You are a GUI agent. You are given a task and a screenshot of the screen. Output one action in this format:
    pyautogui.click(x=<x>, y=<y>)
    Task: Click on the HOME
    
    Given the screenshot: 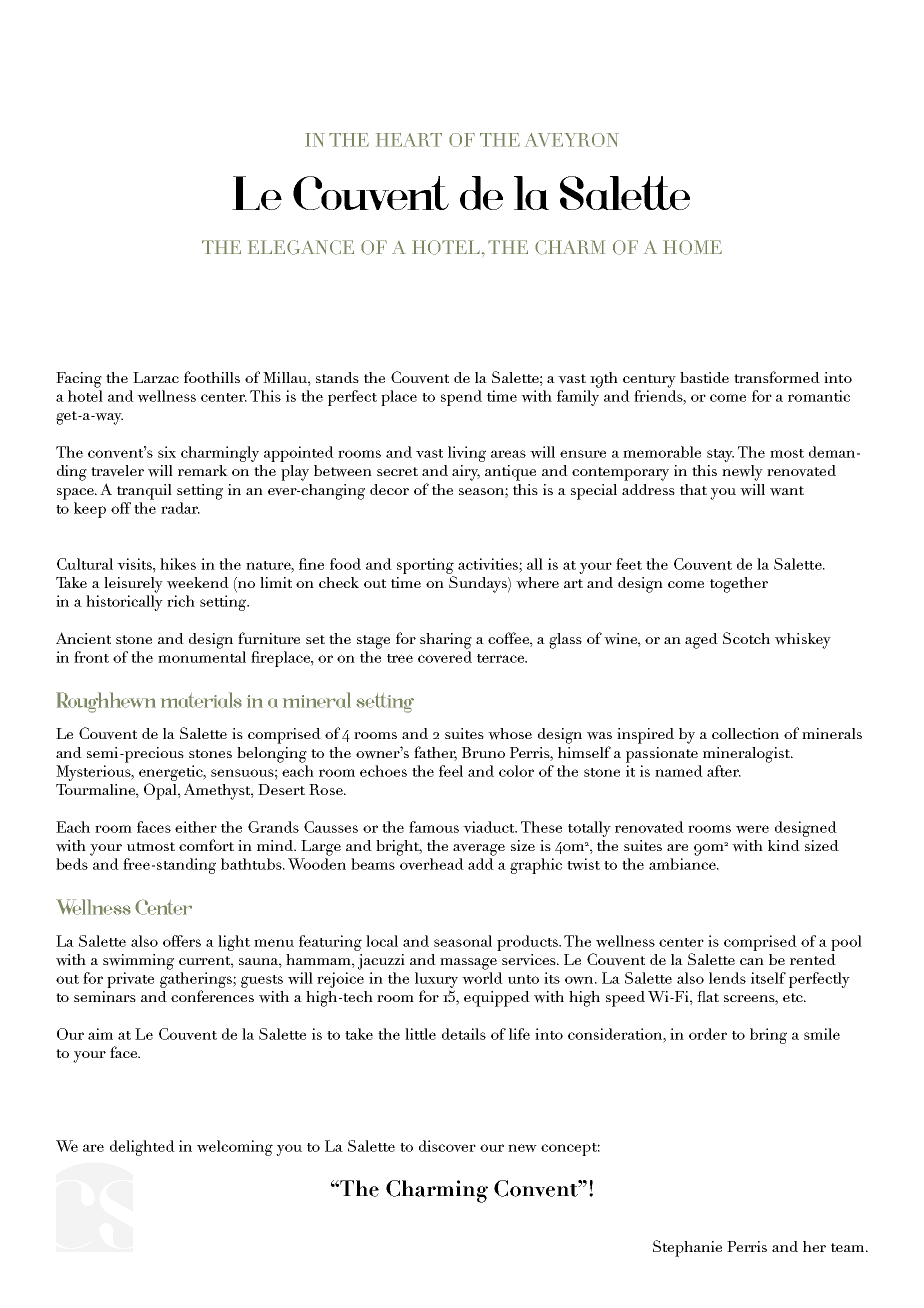 What is the action you would take?
    pyautogui.click(x=692, y=247)
